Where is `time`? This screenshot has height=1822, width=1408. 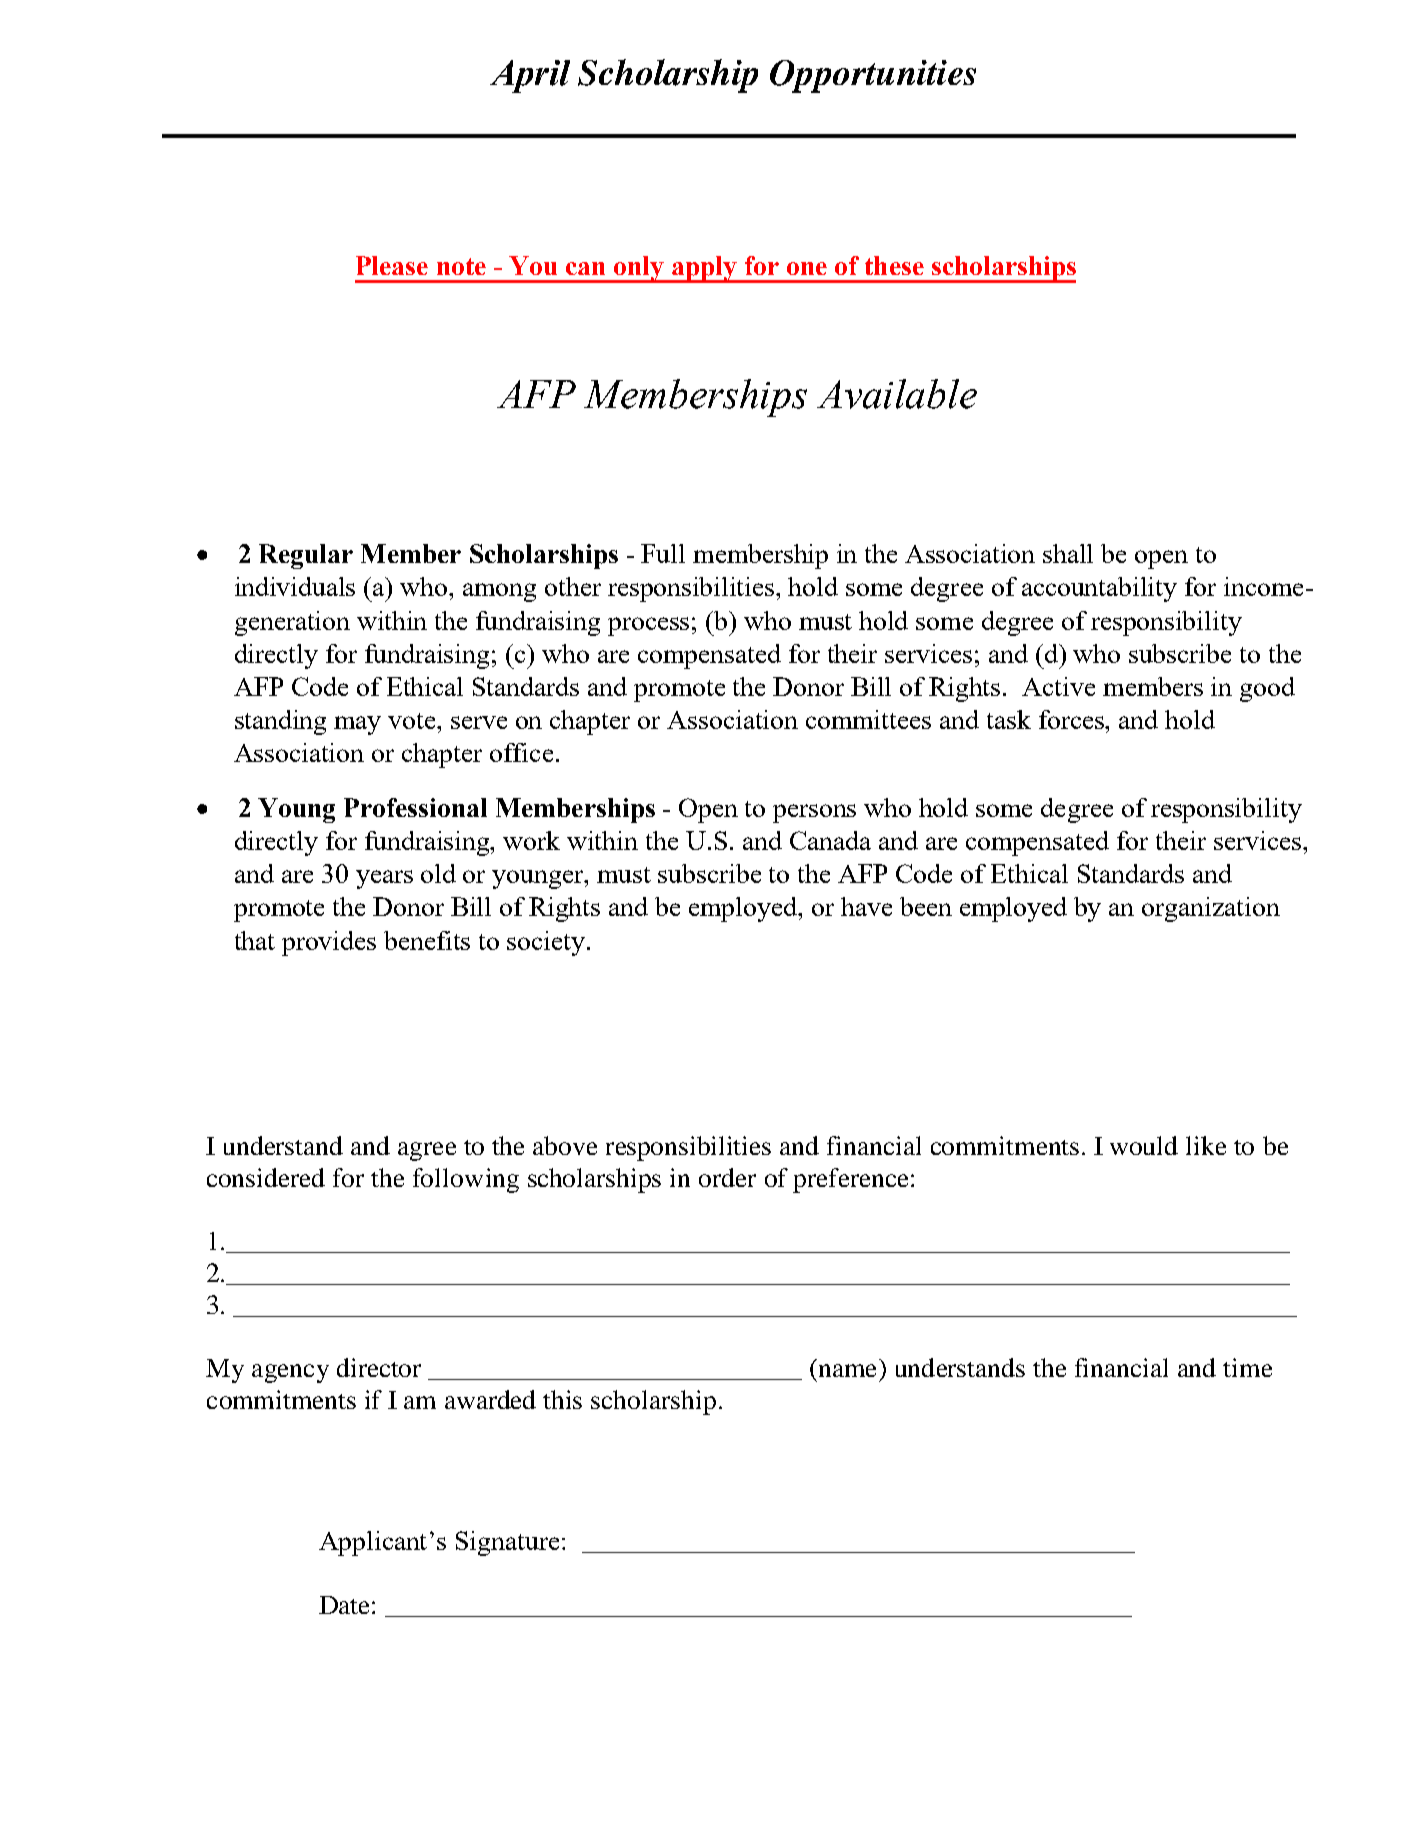
time is located at coordinates (1247, 1367).
